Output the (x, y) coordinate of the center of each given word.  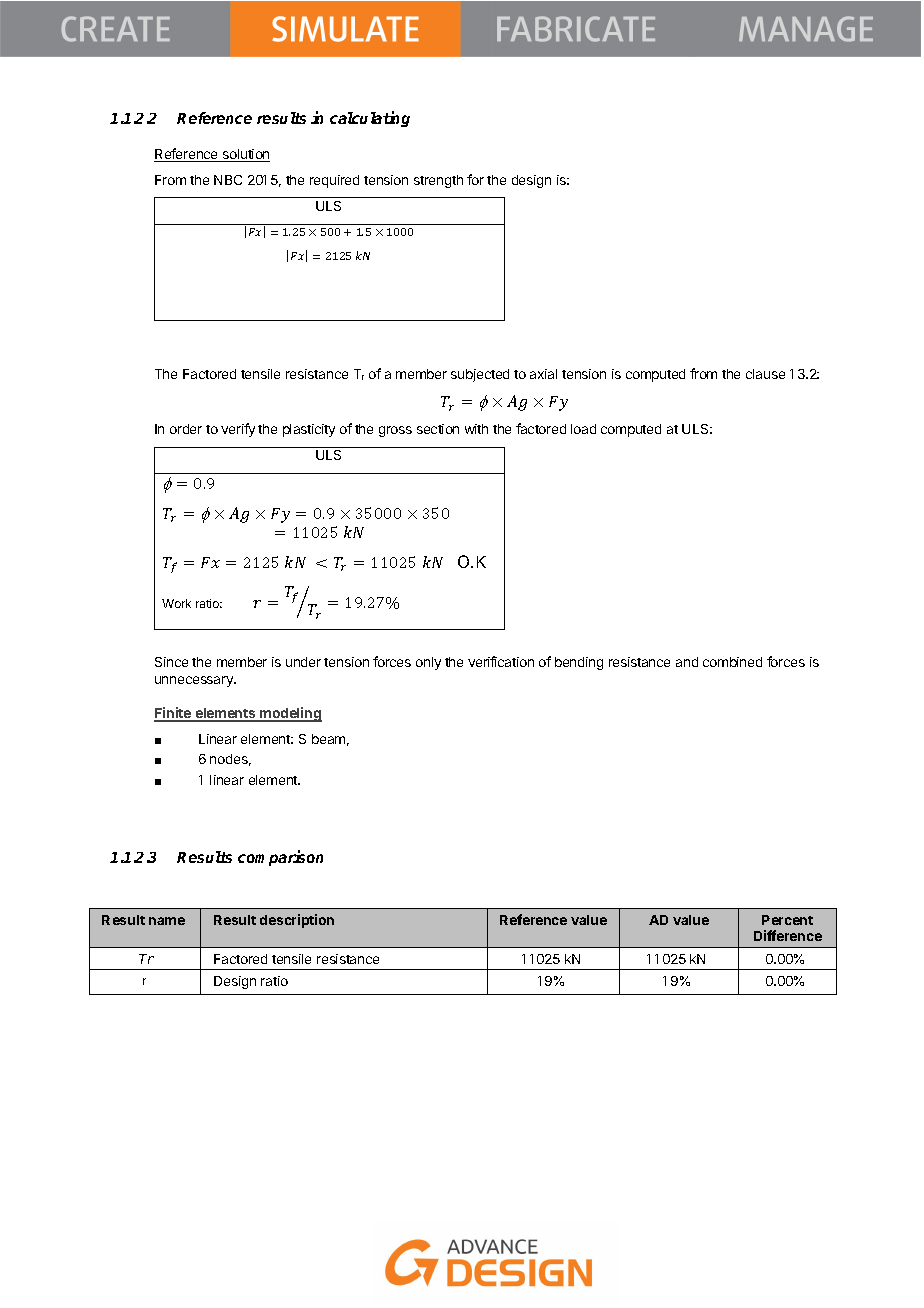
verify (238, 430)
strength (438, 181)
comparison (280, 858)
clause (765, 374)
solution (245, 155)
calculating (370, 119)
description (297, 921)
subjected (480, 375)
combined (732, 662)
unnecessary (195, 681)
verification (501, 661)
